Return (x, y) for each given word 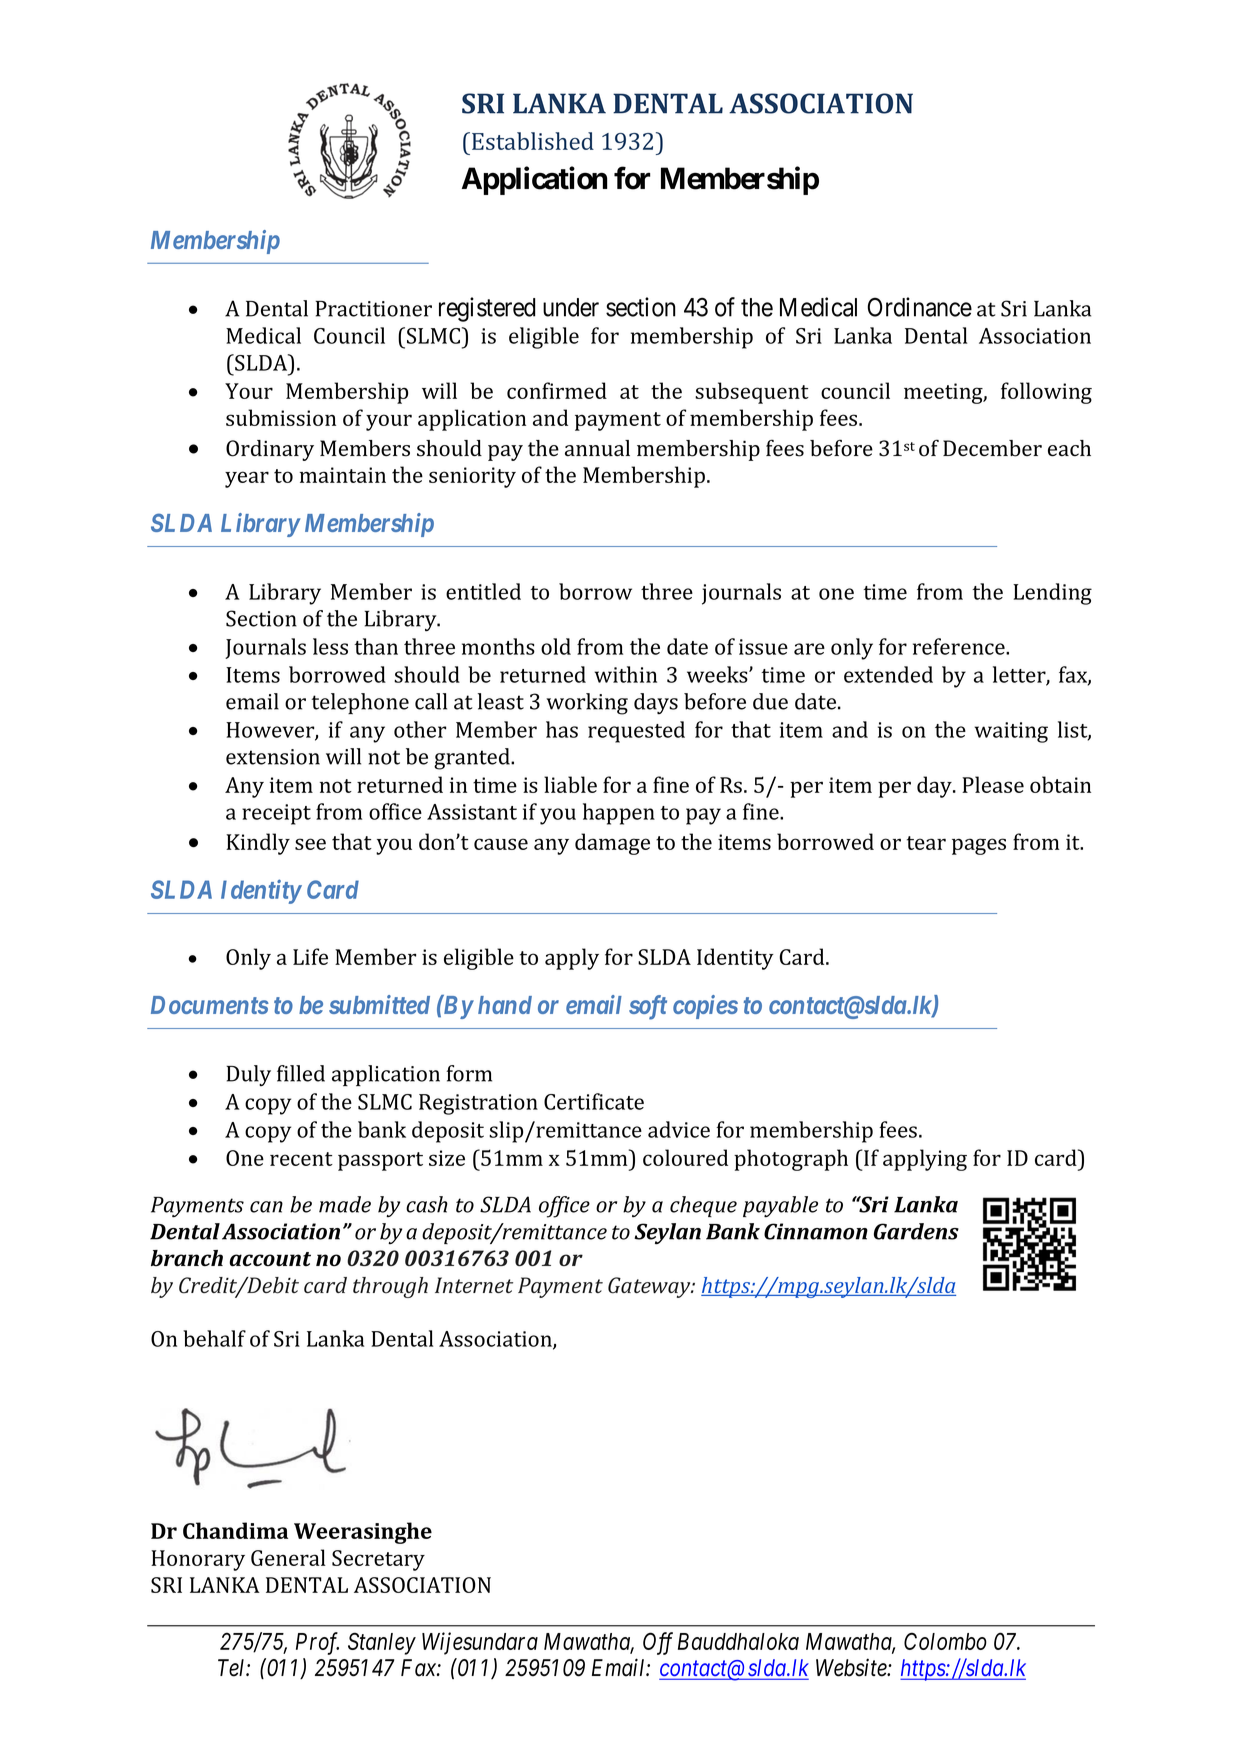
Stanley (382, 1643)
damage (612, 844)
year (247, 479)
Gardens (916, 1231)
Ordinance (920, 307)
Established (533, 141)
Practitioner (373, 309)
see (310, 844)
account (270, 1259)
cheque (703, 1206)
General (288, 1557)
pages (979, 846)
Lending (1052, 594)
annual (597, 448)
